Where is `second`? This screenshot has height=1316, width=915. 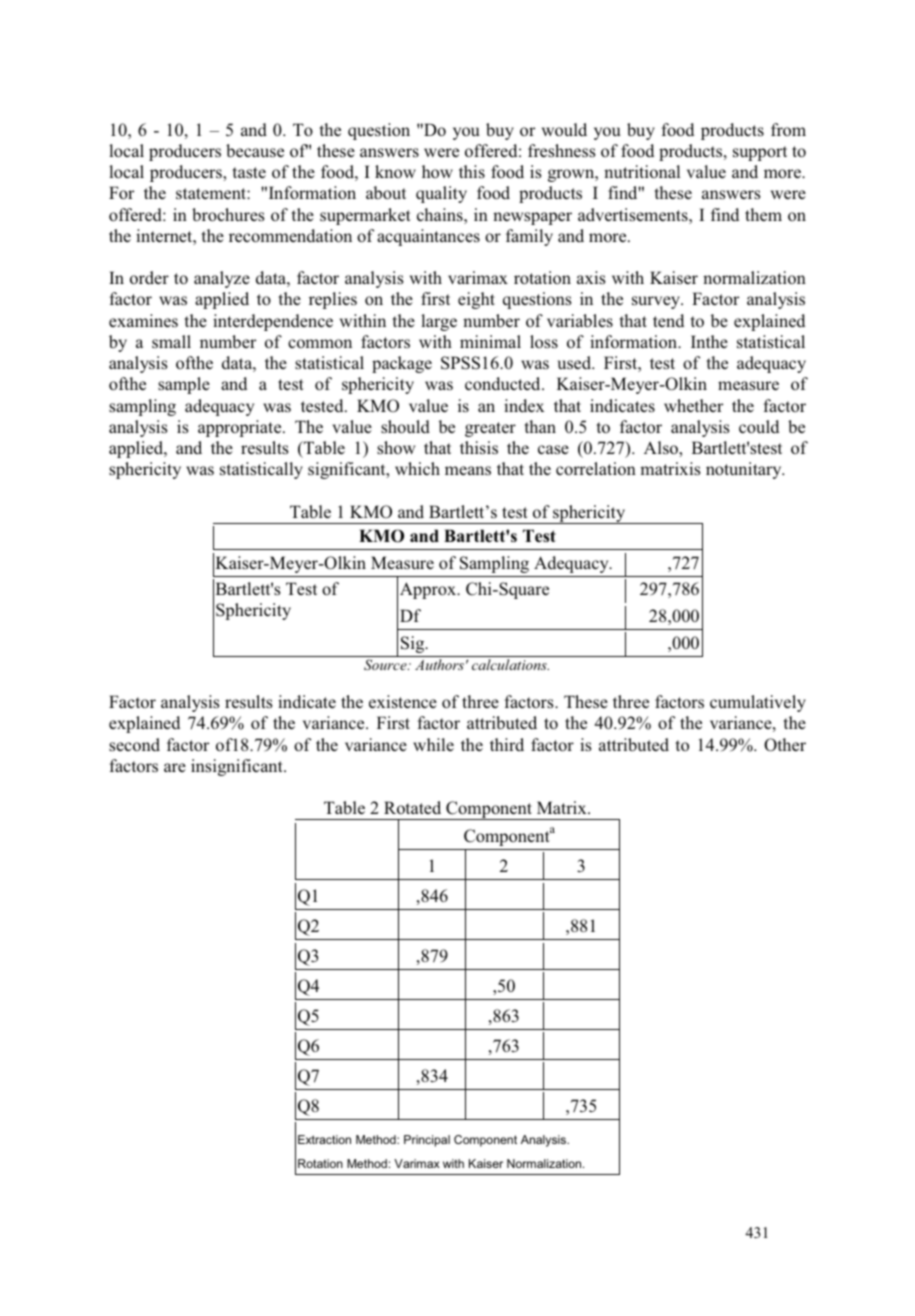
second is located at coordinates (134, 745).
